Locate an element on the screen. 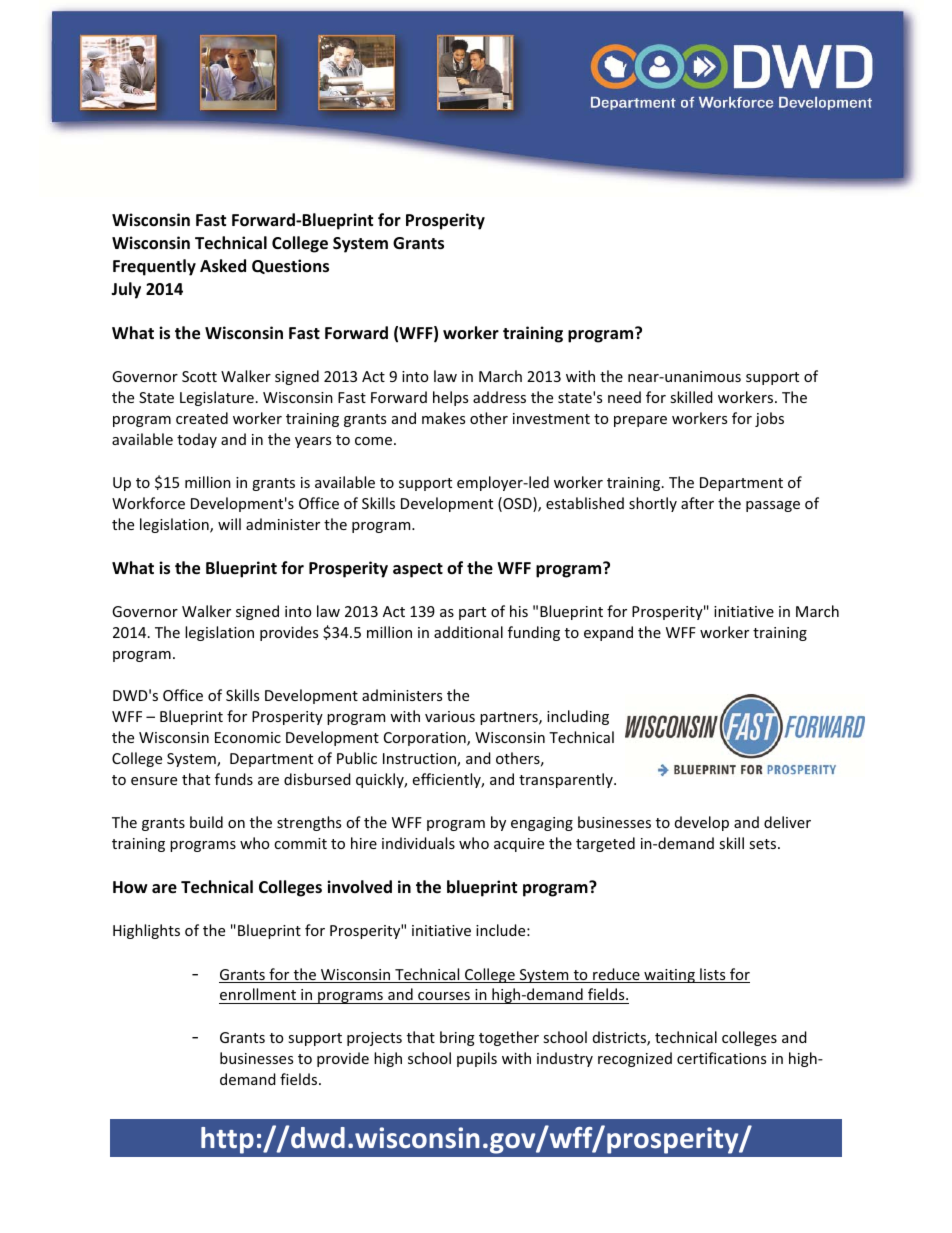  certifications is located at coordinates (721, 1058).
